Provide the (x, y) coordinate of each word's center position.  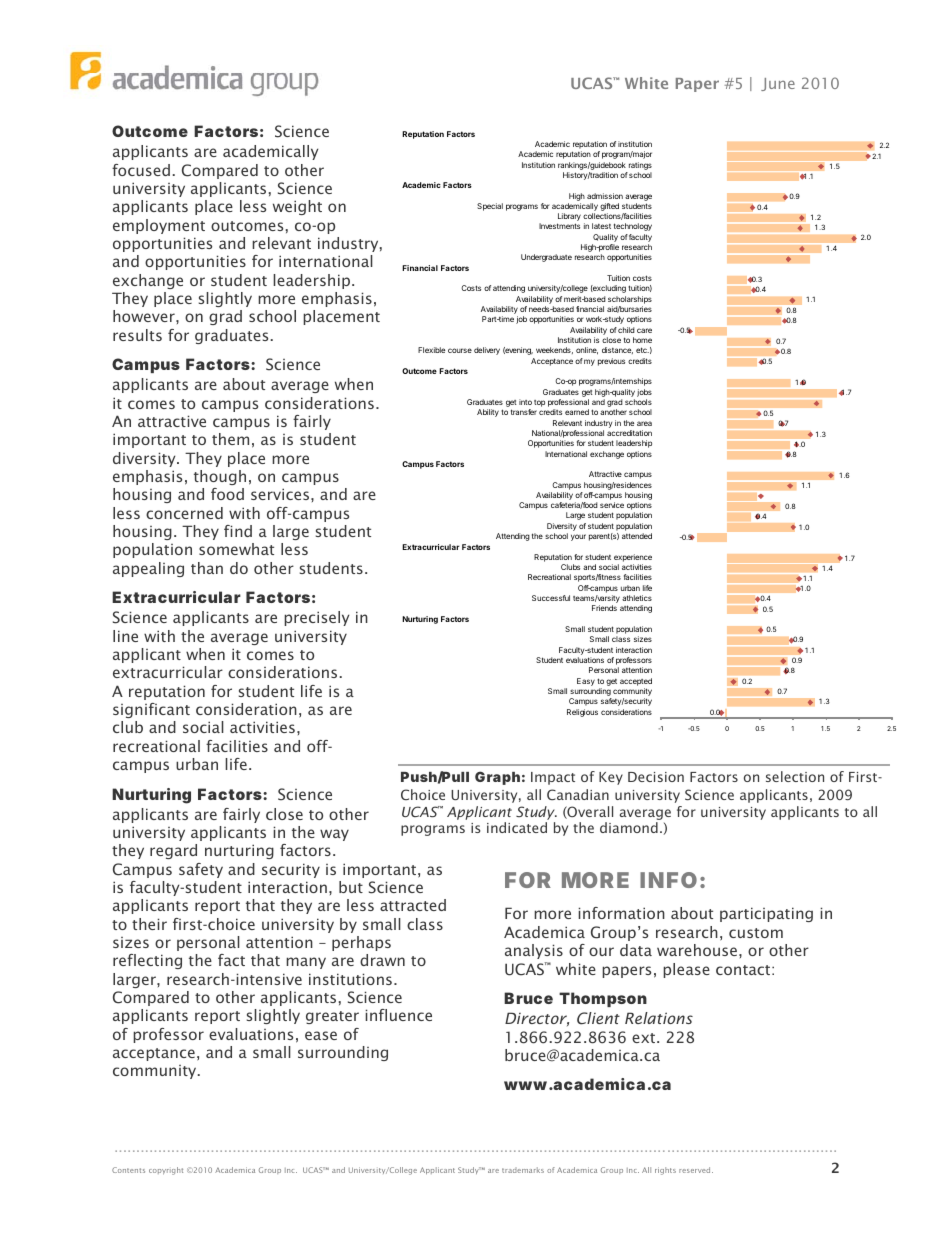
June (778, 84)
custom (756, 933)
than (207, 568)
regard (173, 851)
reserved (696, 1170)
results (137, 335)
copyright (166, 1171)
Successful (551, 598)
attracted (413, 905)
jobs (644, 393)
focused (141, 170)
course (460, 350)
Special (490, 207)
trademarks (523, 1170)
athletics (637, 598)
